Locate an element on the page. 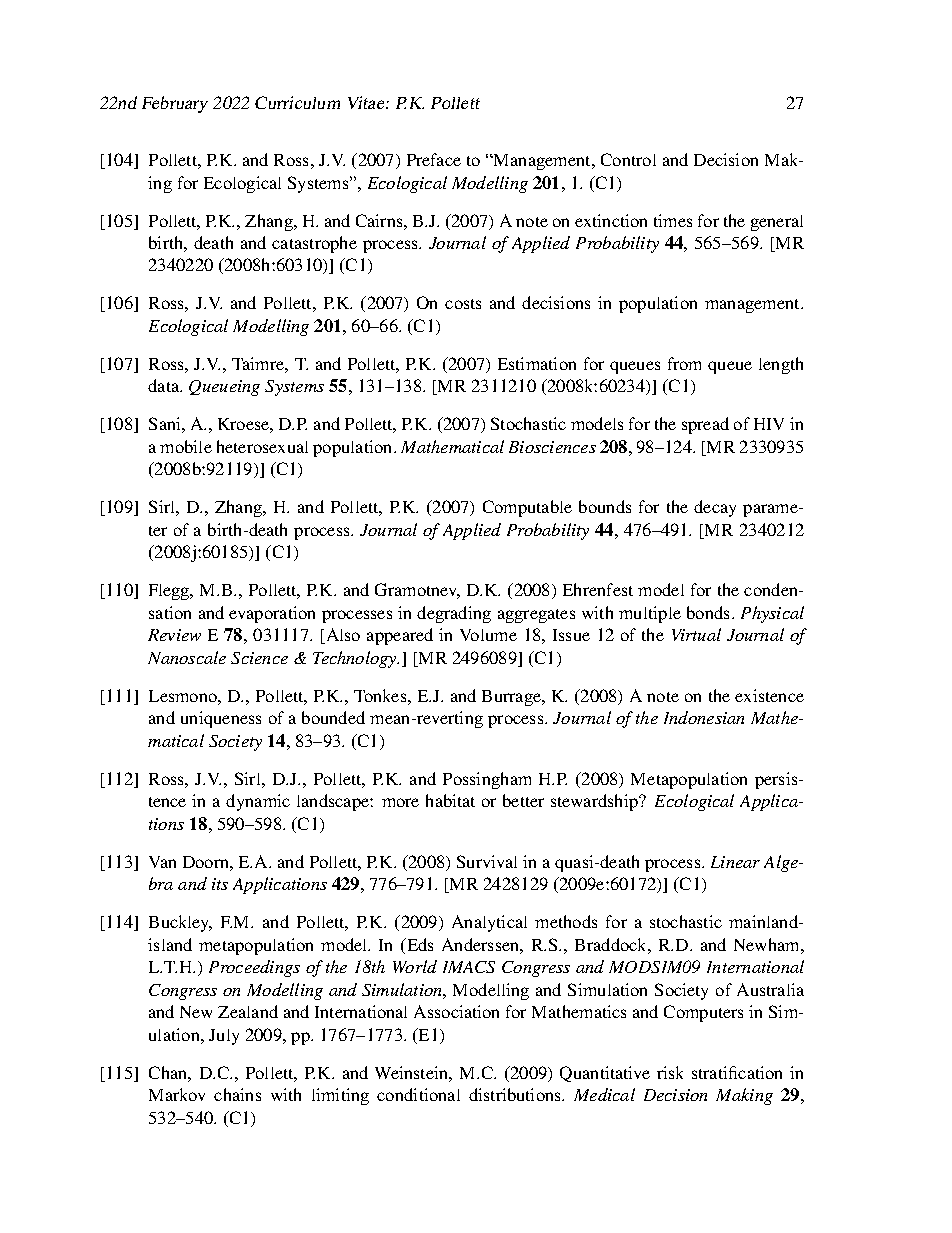 This image has height=1233, width=952. degrading is located at coordinates (454, 614).
